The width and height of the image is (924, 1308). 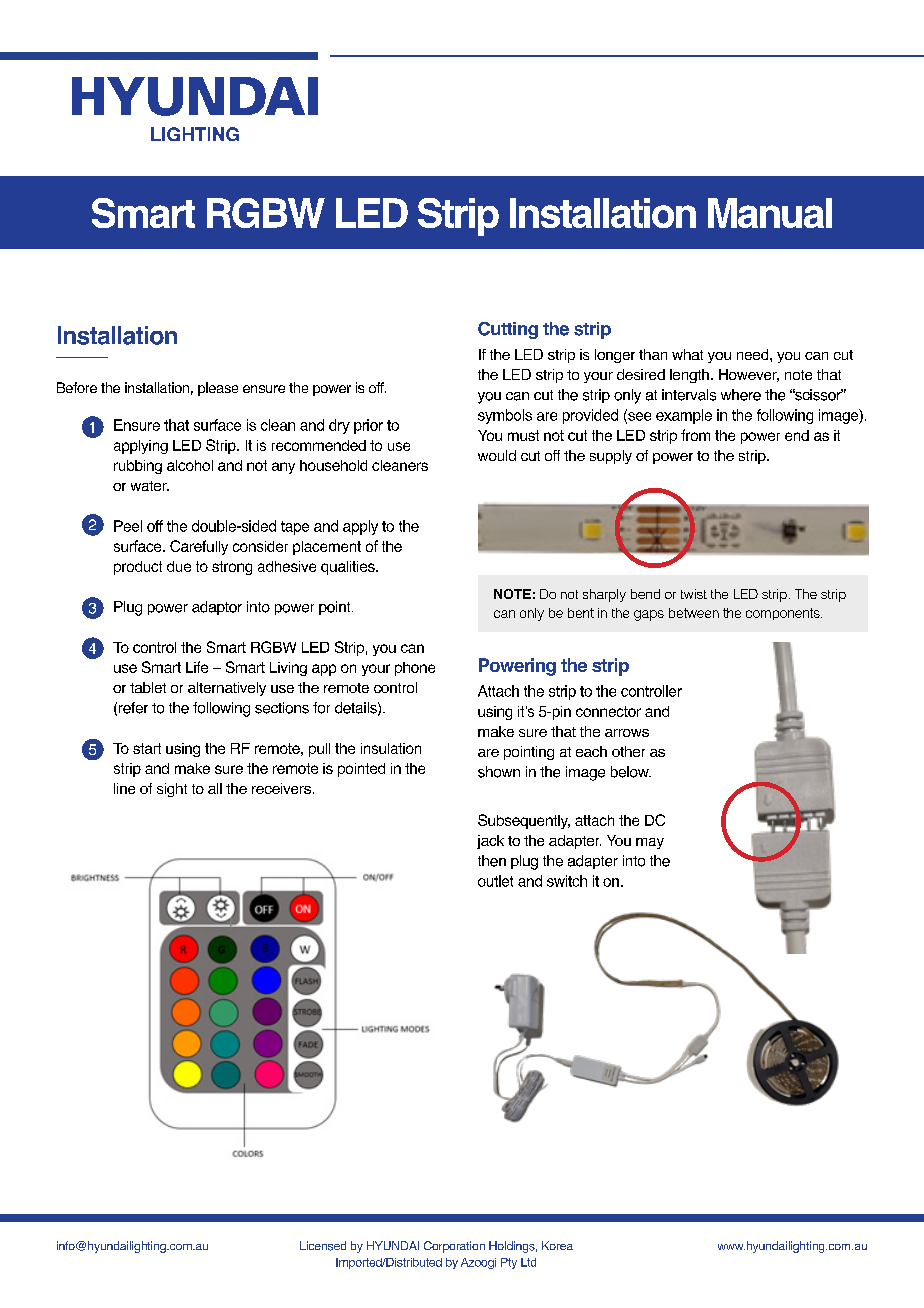 I want to click on other, so click(x=628, y=751).
